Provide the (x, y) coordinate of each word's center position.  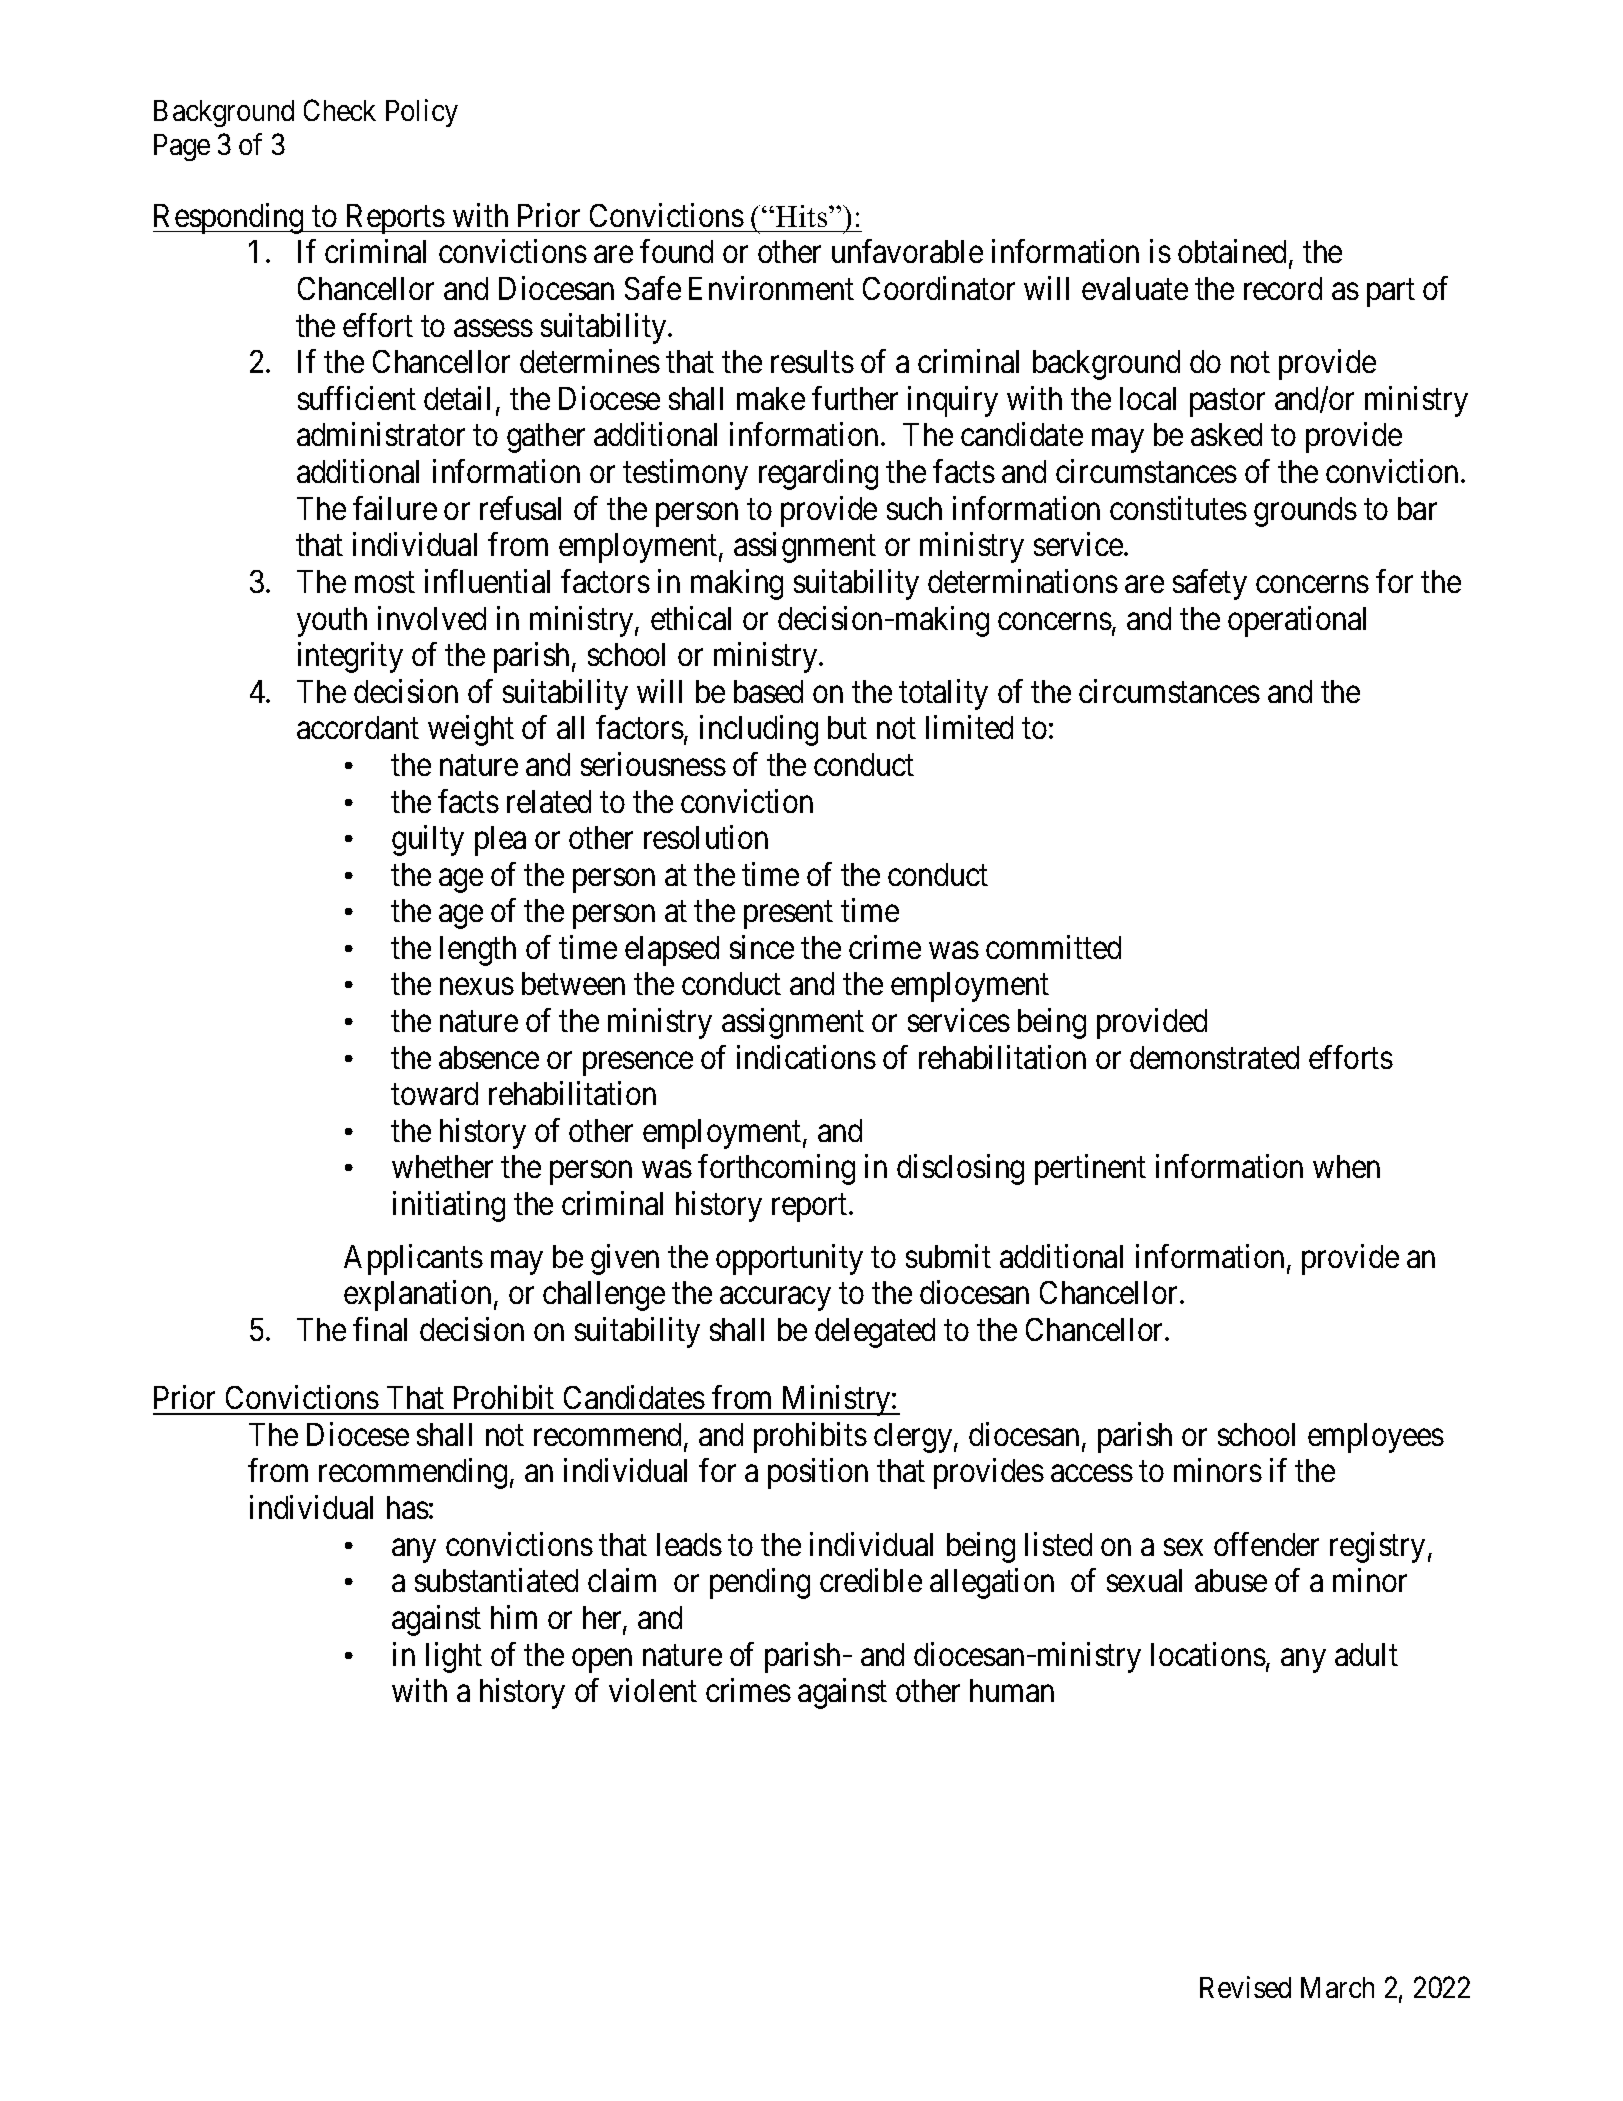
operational (1297, 621)
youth (332, 622)
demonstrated (1214, 1057)
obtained (1232, 251)
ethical (691, 618)
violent (653, 1690)
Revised (1245, 1987)
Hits (801, 216)
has (408, 1507)
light (454, 1657)
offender (1266, 1544)
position (818, 1474)
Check (340, 110)
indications (806, 1057)
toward (434, 1093)
